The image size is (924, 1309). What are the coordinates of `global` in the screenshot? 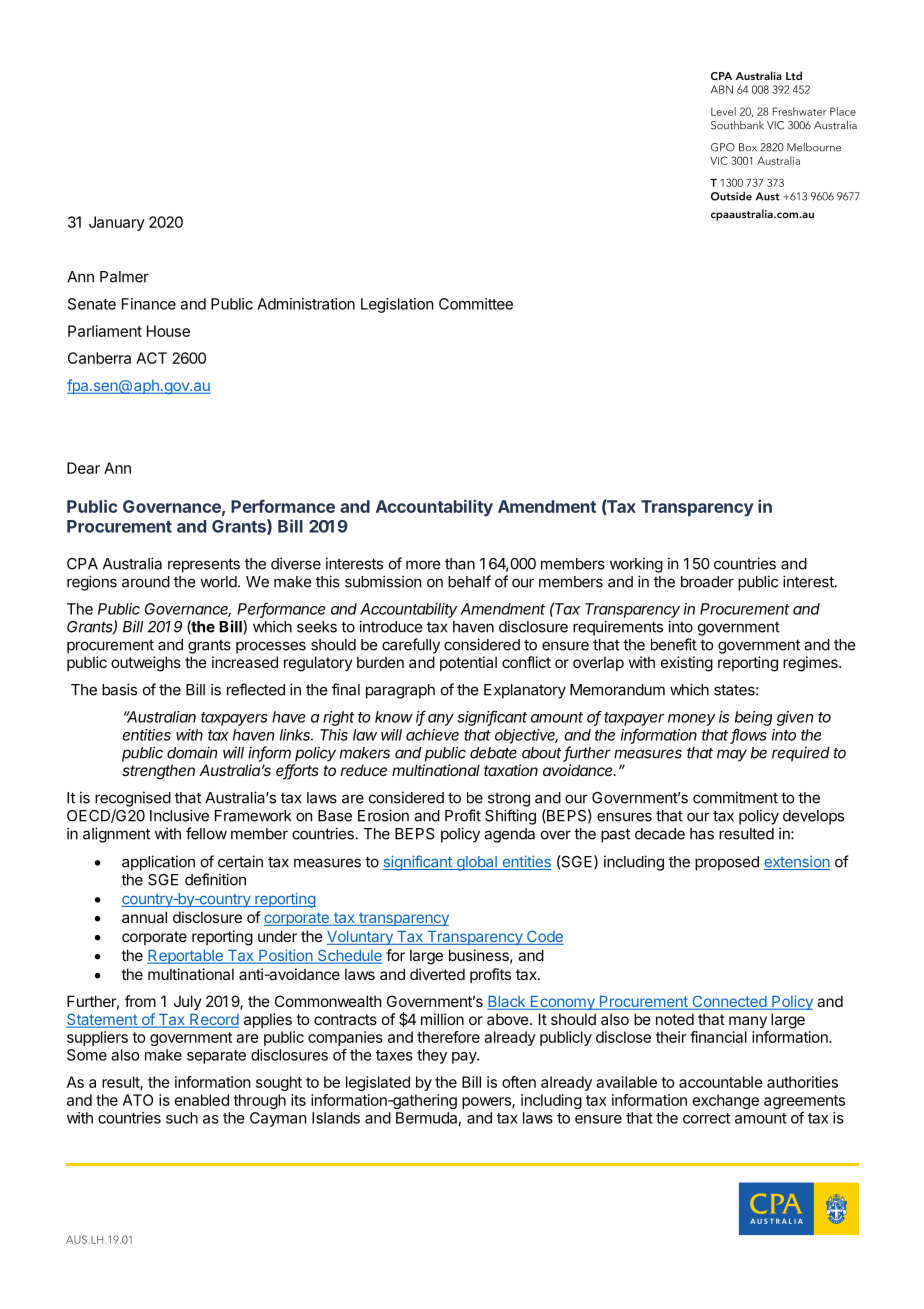 It's located at (476, 863).
